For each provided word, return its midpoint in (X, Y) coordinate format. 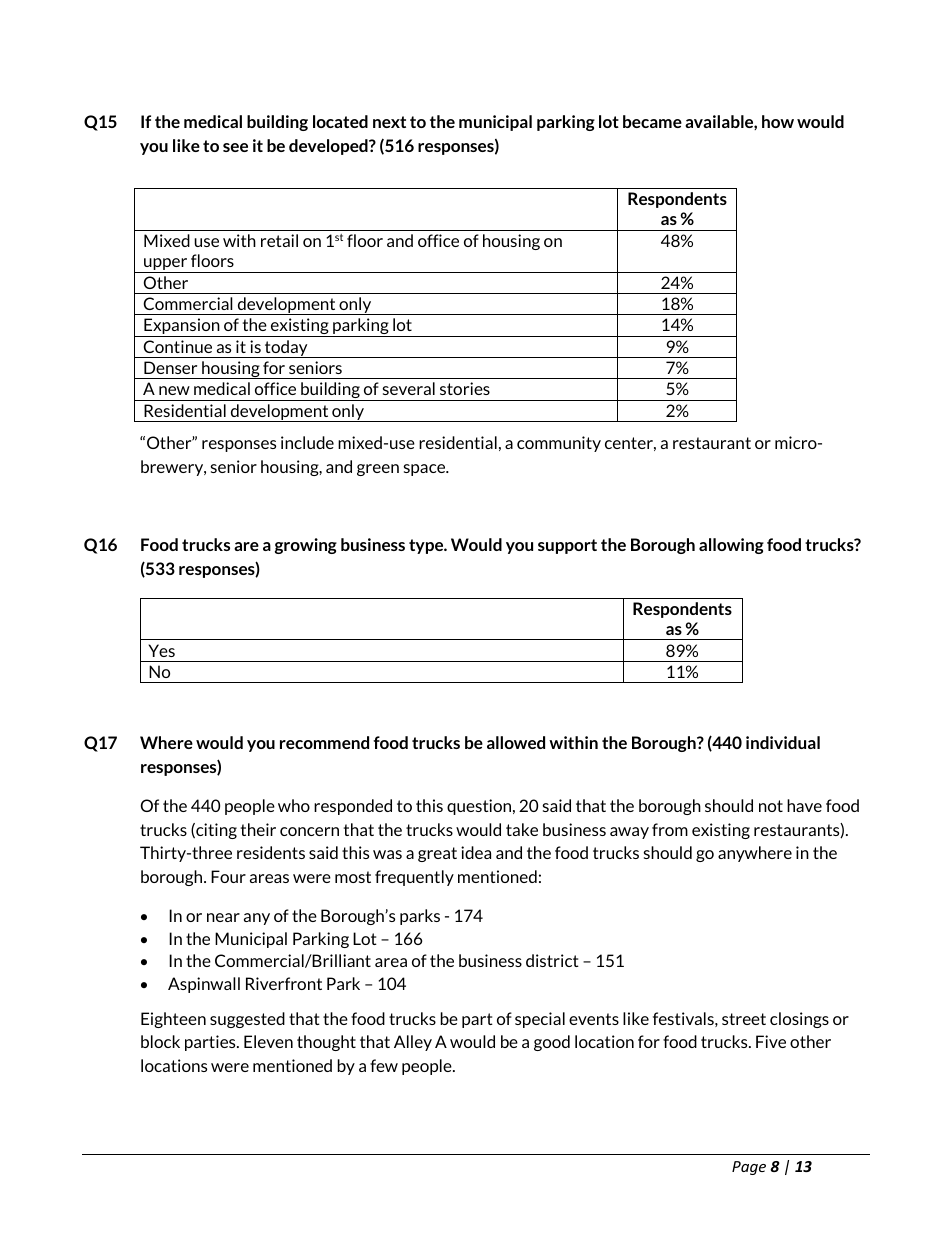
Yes (161, 650)
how (778, 121)
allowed (516, 742)
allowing (731, 546)
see (235, 147)
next (389, 122)
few (384, 1065)
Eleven (268, 1041)
